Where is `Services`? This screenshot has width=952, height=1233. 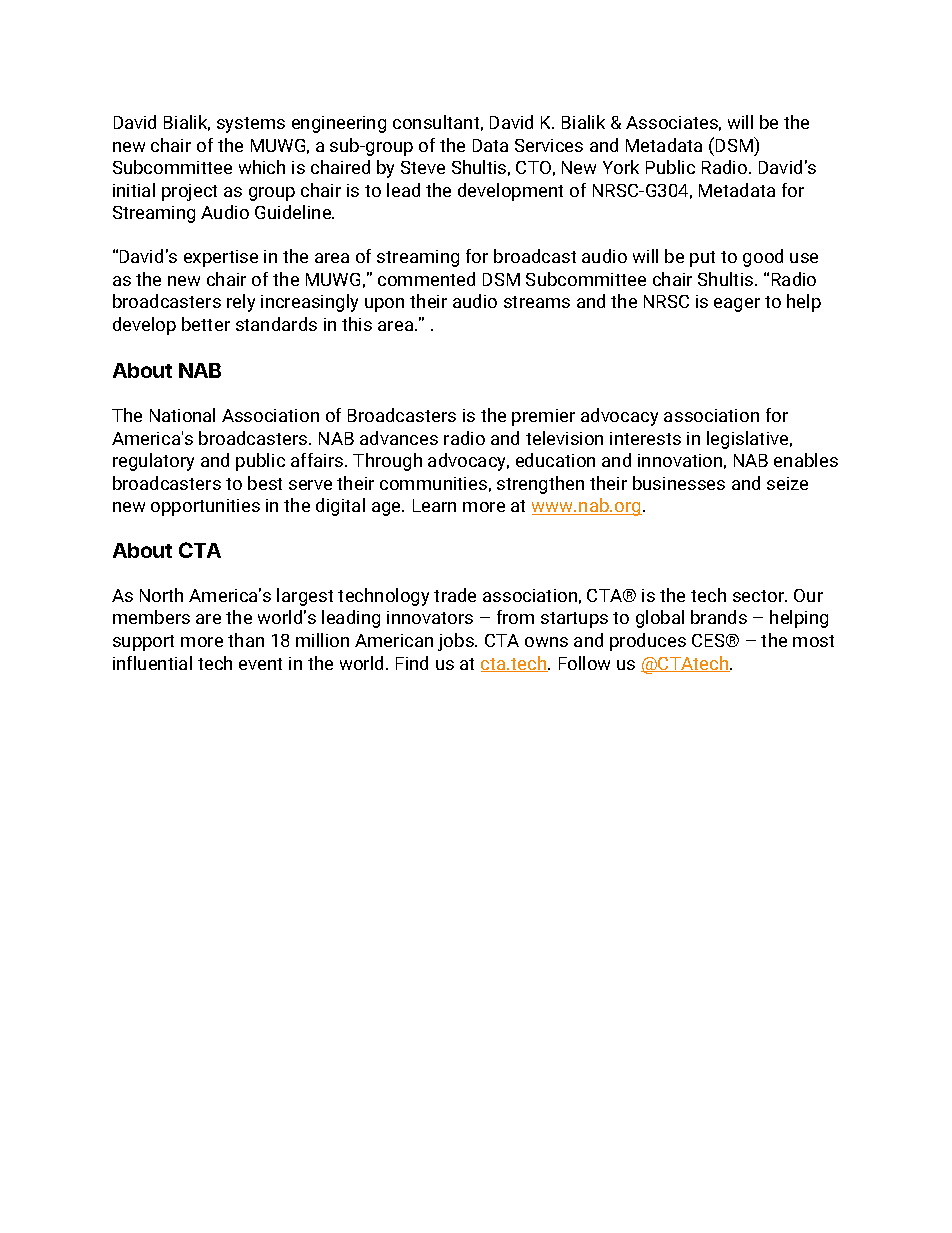 Services is located at coordinates (549, 145).
